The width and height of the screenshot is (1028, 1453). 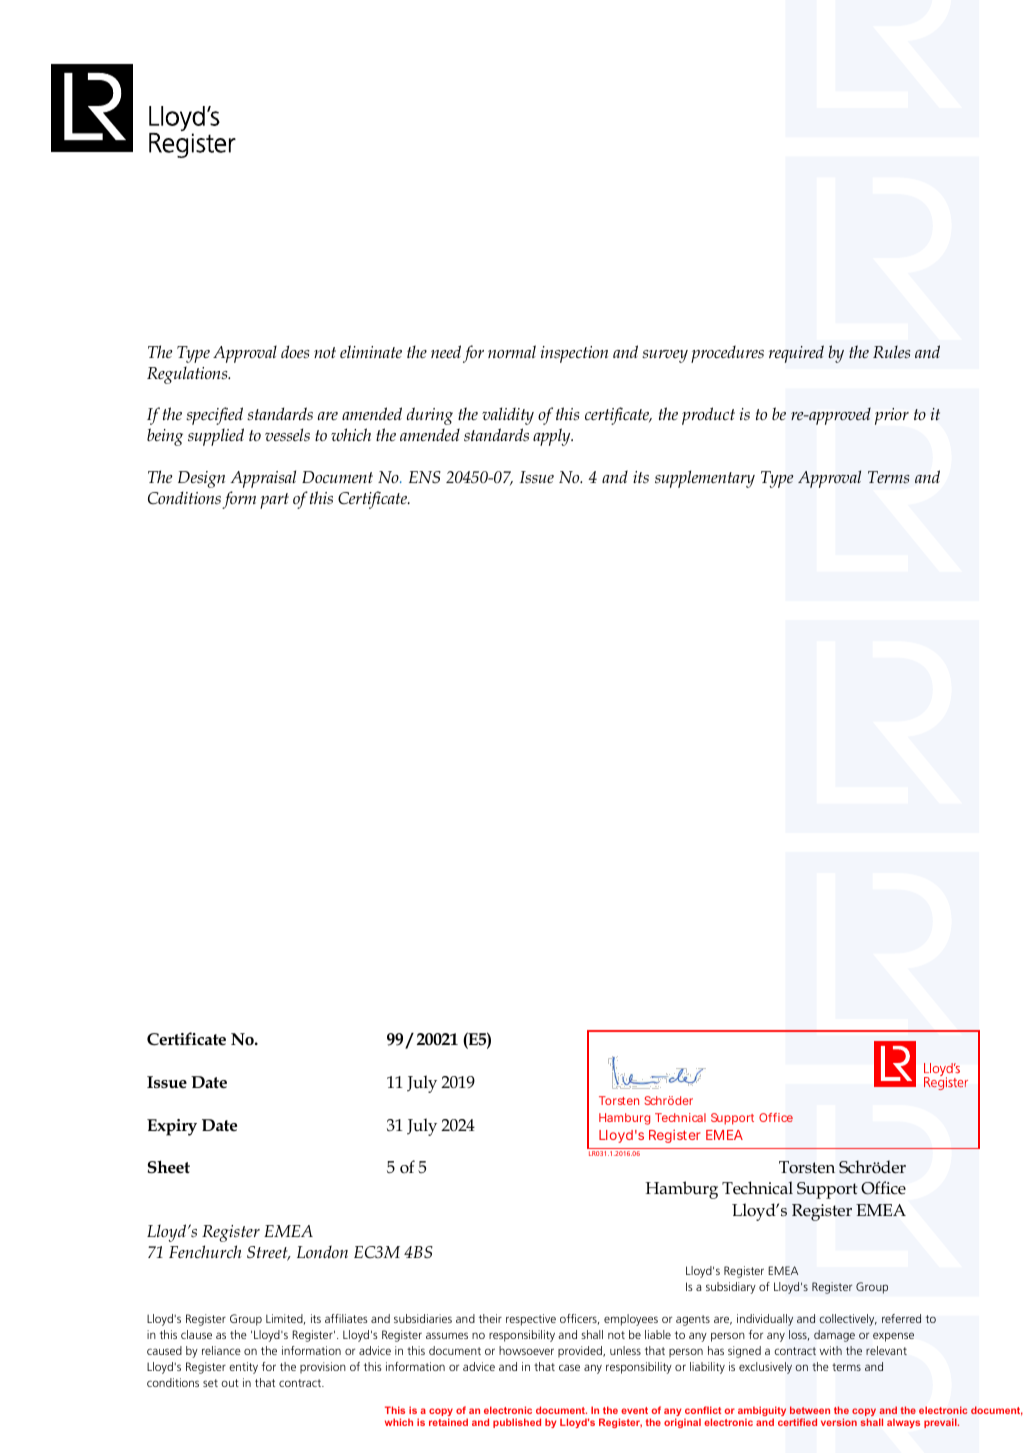 I want to click on Expiry, so click(x=172, y=1127).
